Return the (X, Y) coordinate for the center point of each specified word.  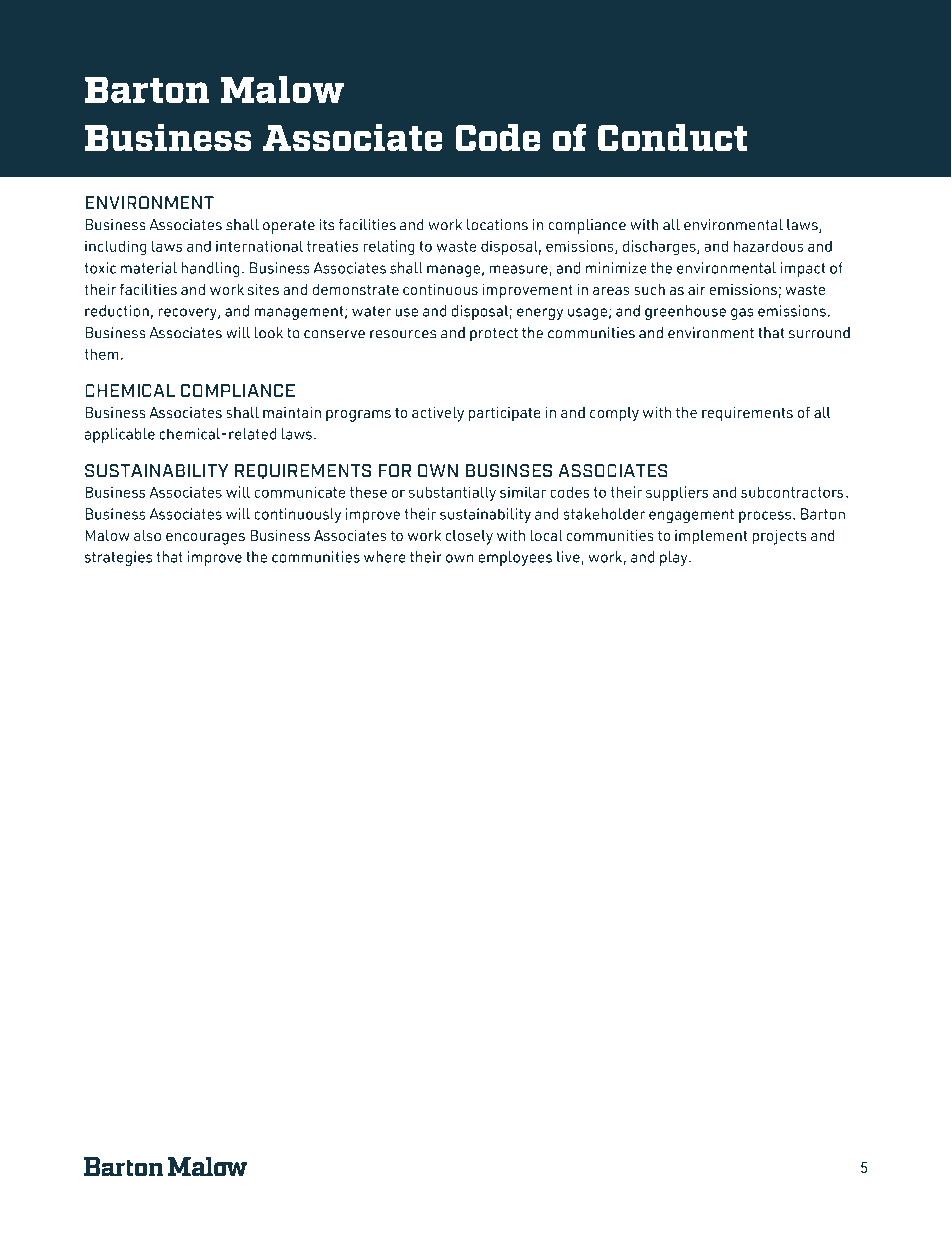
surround (819, 333)
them (101, 354)
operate (289, 227)
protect (494, 335)
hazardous (769, 246)
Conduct (673, 138)
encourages (205, 539)
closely (469, 537)
